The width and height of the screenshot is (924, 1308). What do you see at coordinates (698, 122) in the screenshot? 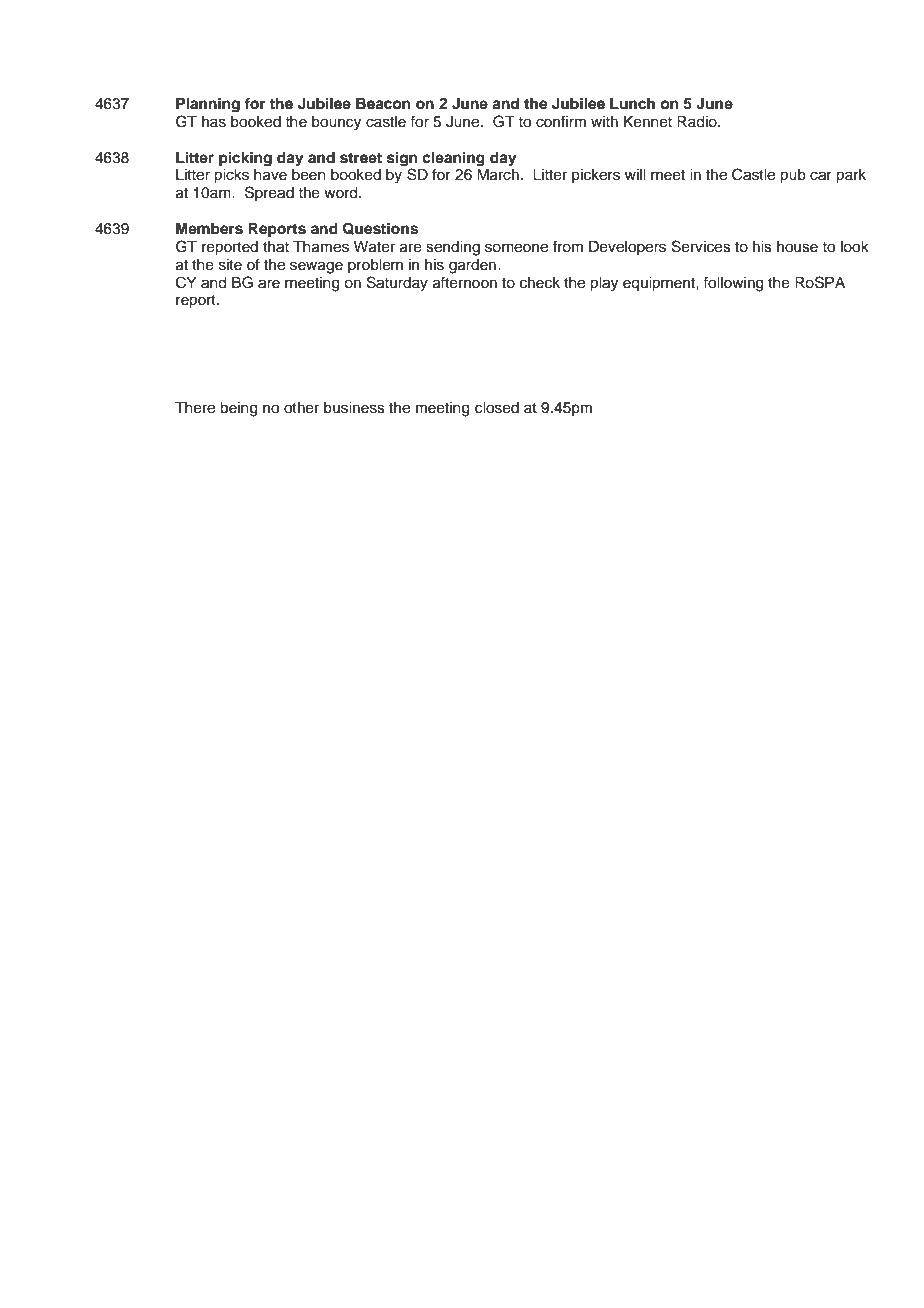
I see `Radio` at bounding box center [698, 122].
